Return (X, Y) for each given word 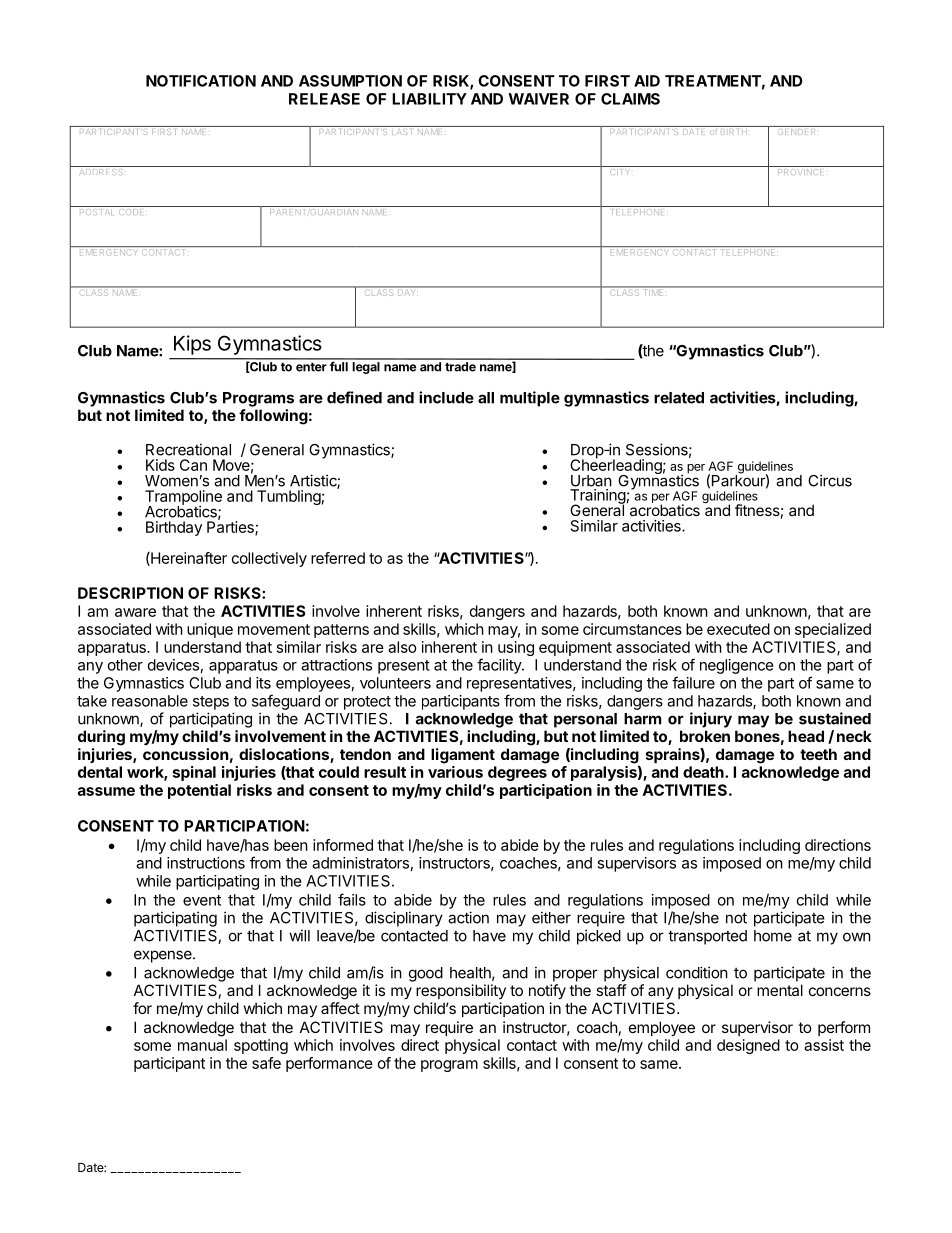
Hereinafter (188, 559)
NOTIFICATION (201, 81)
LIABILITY (429, 99)
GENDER (797, 130)
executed (738, 629)
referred (338, 558)
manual (202, 1045)
